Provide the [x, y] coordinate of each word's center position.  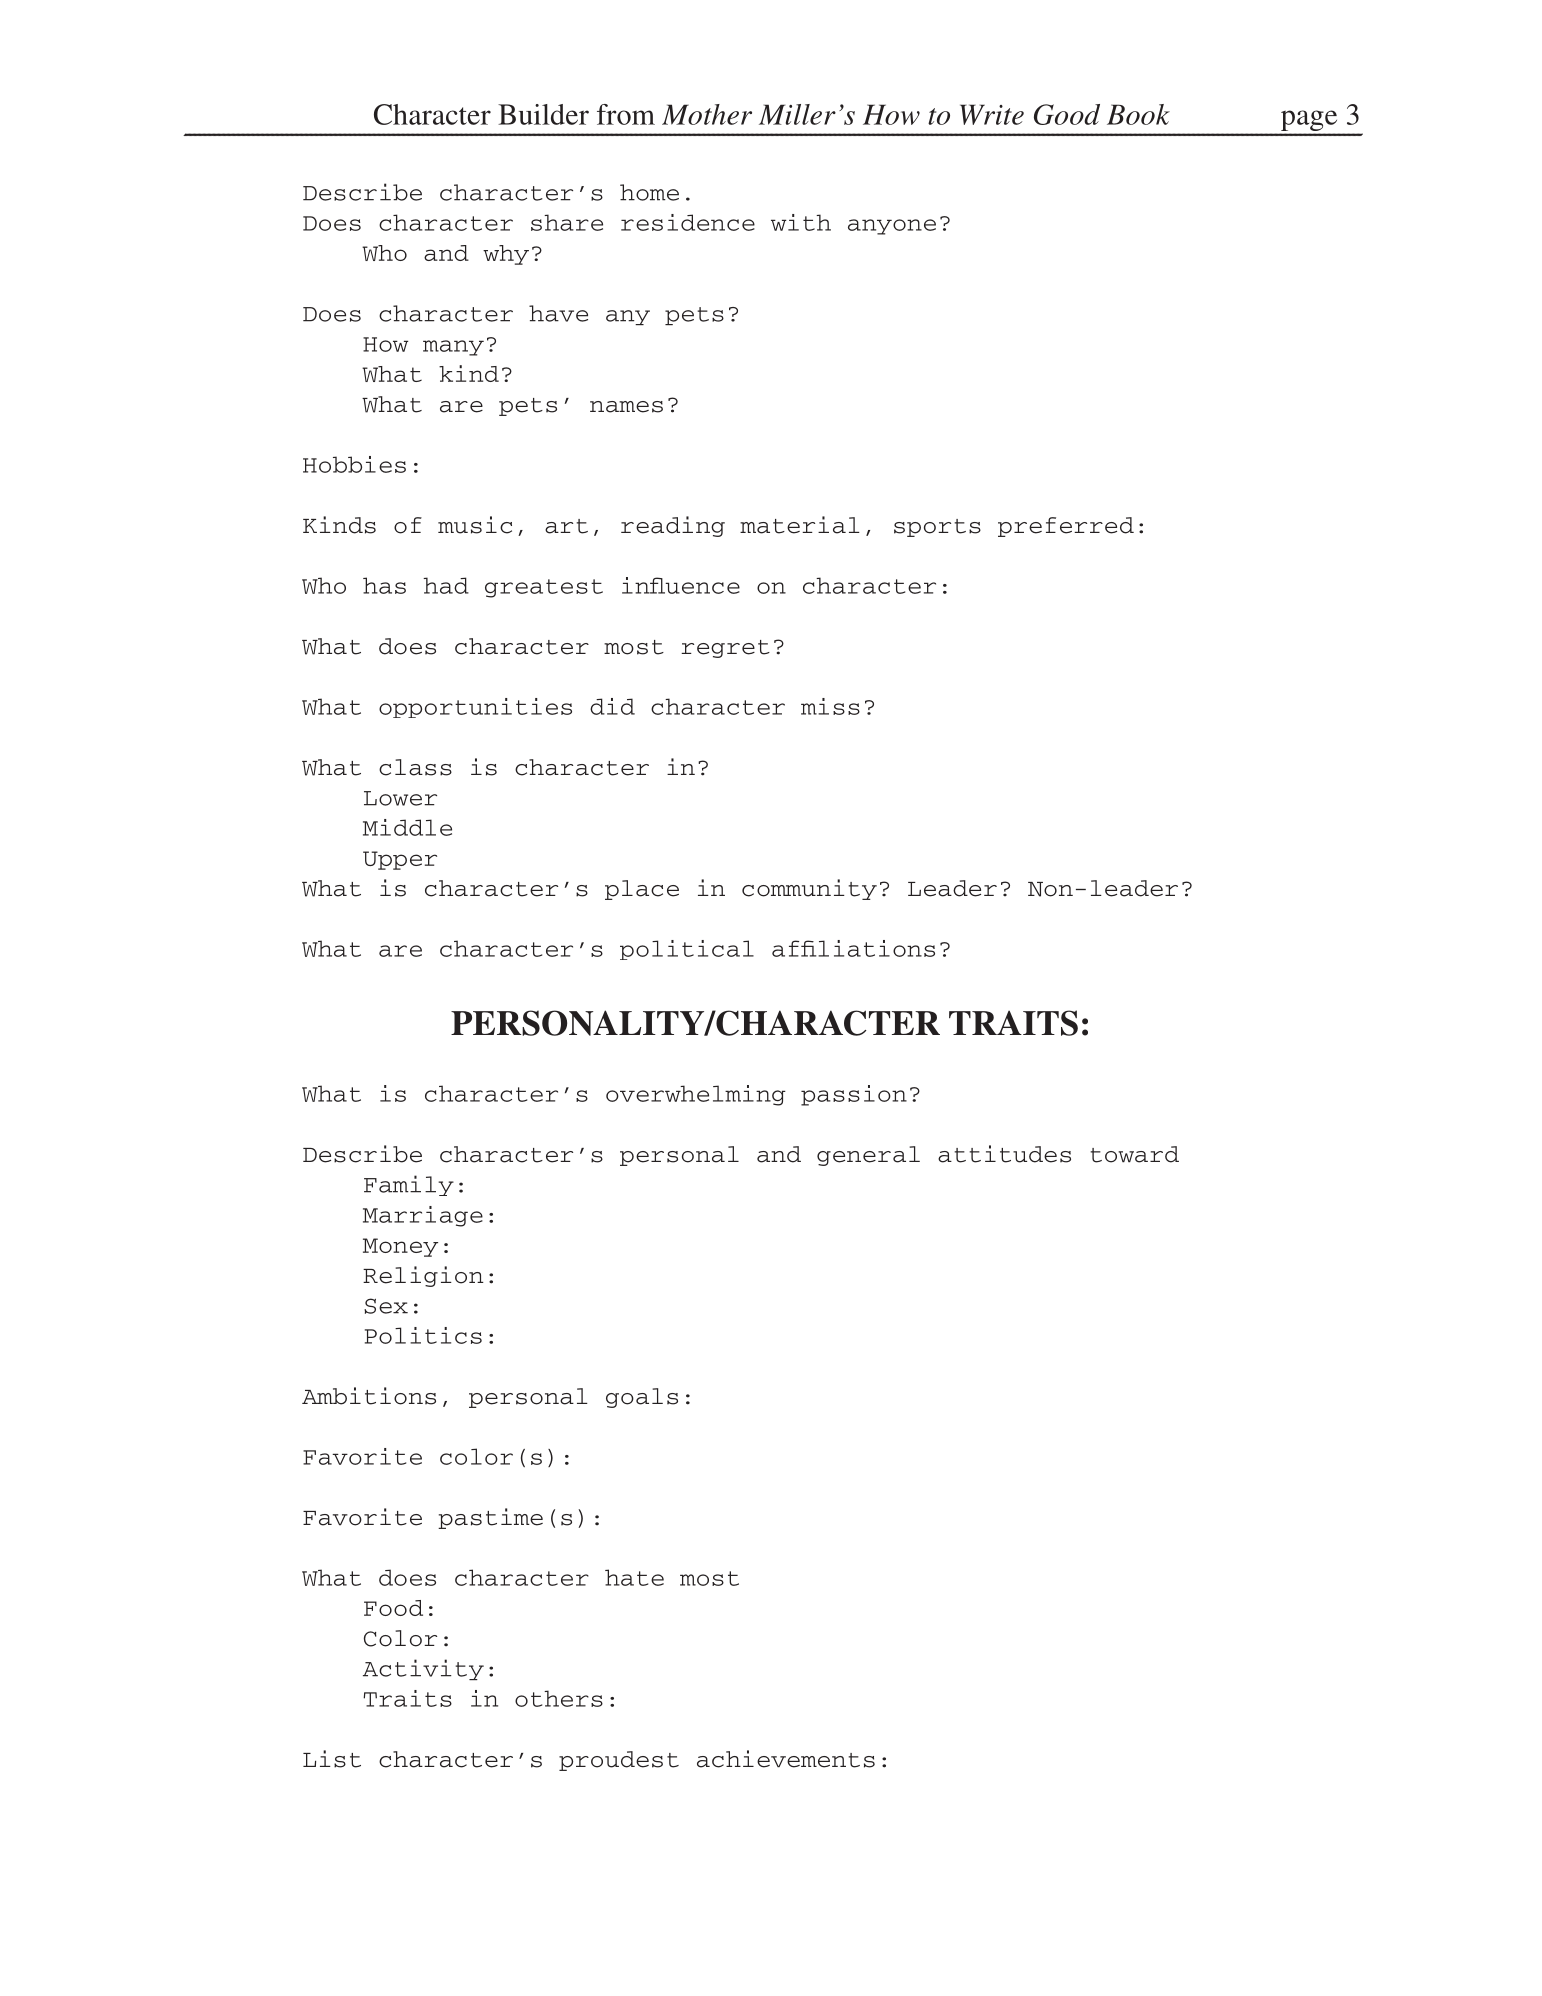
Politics [423, 1335]
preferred [1066, 527]
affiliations [853, 948]
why [506, 255]
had [446, 585]
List [332, 1759]
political [687, 950]
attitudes [1004, 1154]
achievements [786, 1759]
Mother [707, 114]
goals [642, 1398]
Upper [400, 860]
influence [681, 585]
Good [1067, 114]
